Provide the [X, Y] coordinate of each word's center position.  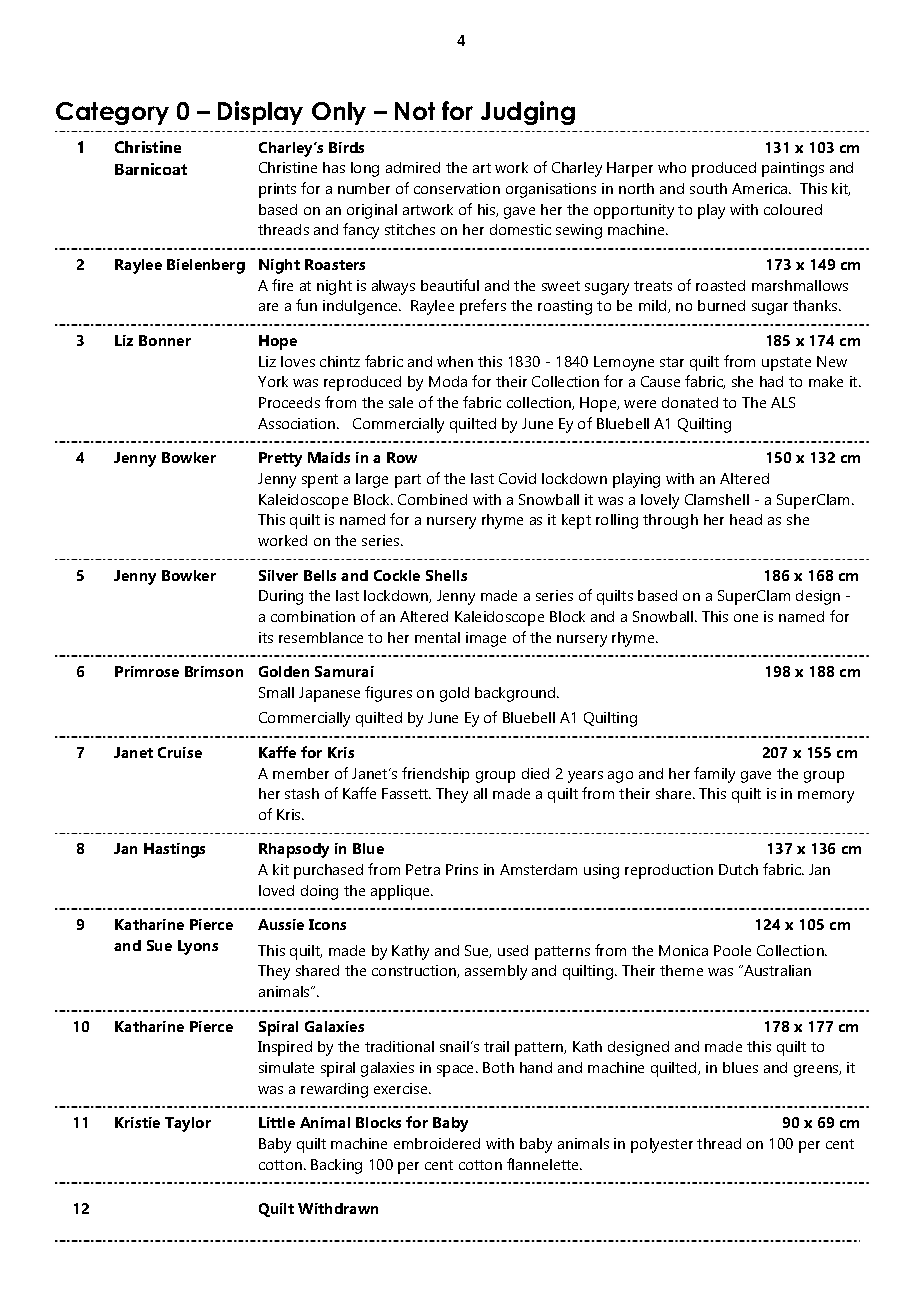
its [266, 637]
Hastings [174, 850]
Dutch [738, 869]
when [455, 361]
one [746, 618]
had [771, 381]
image [486, 639]
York [273, 381]
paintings [793, 169]
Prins [462, 869]
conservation [457, 188]
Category [112, 113]
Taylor [188, 1124]
